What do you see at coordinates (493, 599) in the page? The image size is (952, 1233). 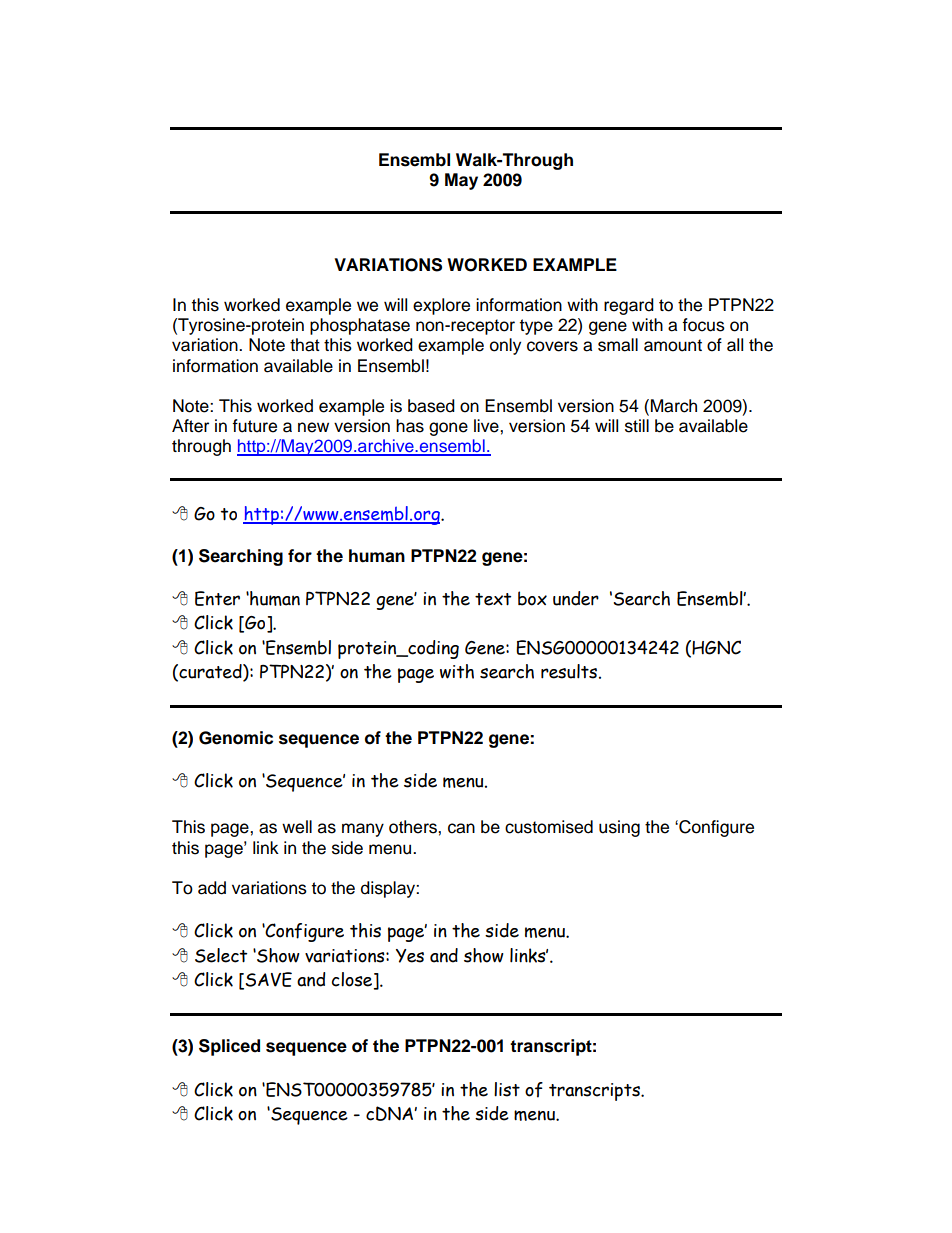 I see `text` at bounding box center [493, 599].
